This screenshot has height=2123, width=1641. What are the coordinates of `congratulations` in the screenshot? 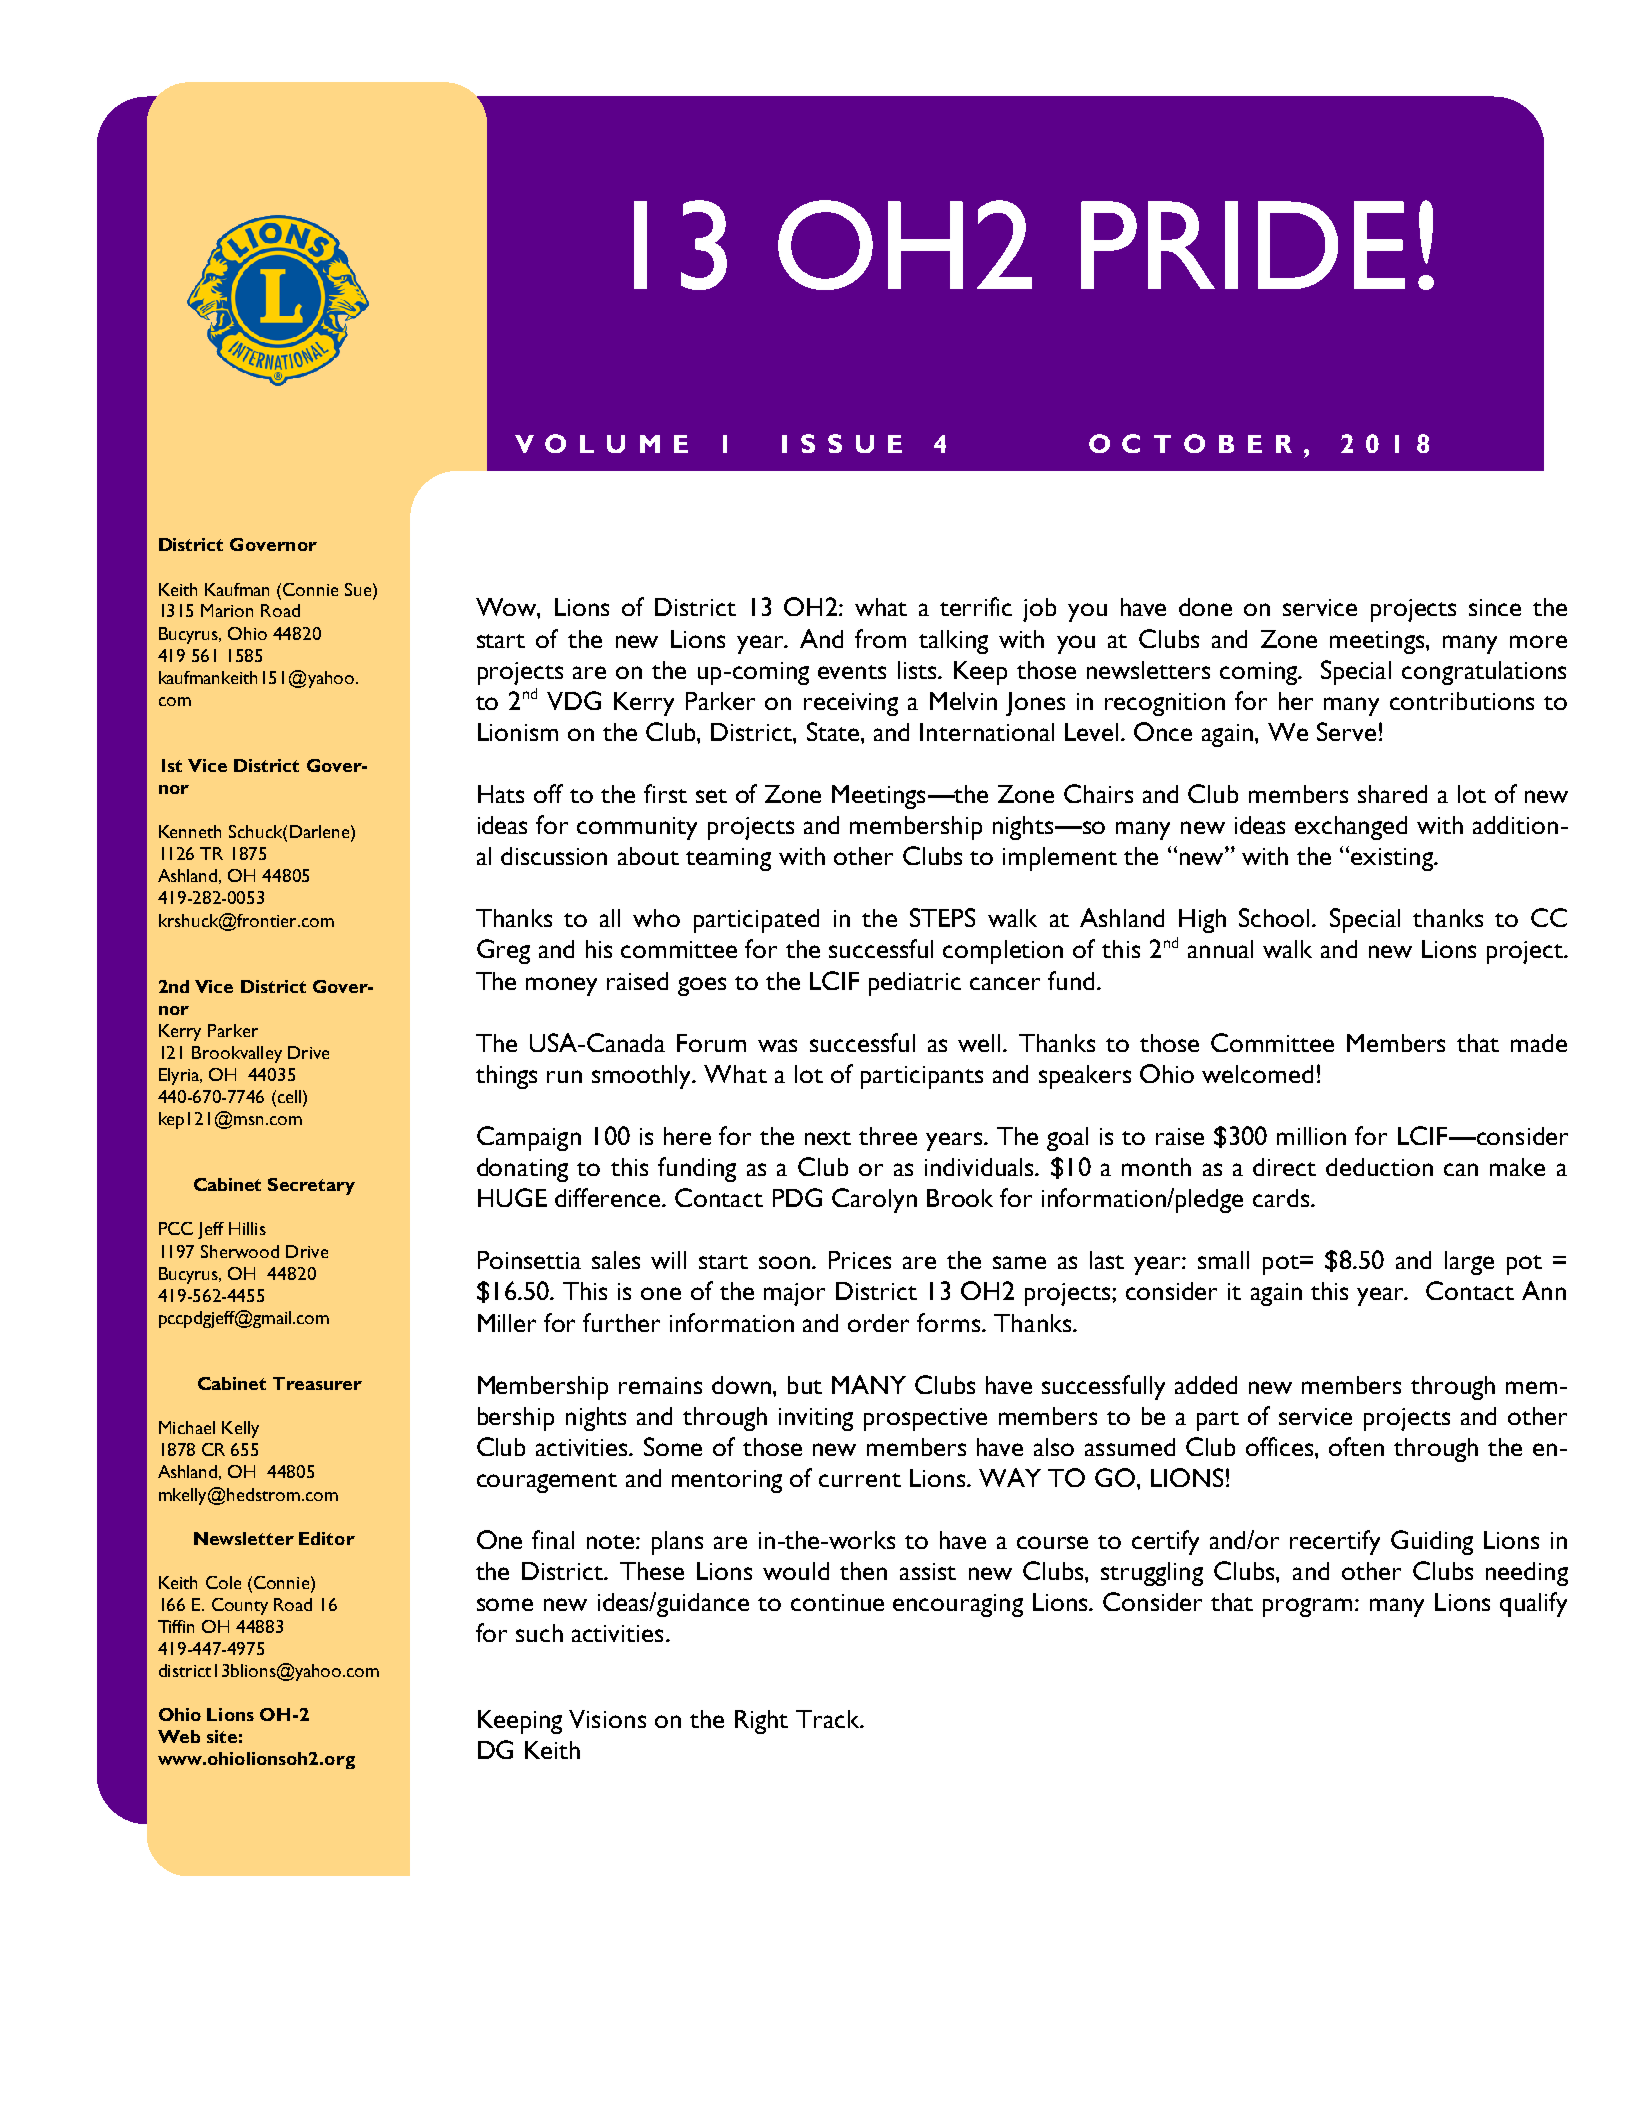 It's located at (1484, 673).
